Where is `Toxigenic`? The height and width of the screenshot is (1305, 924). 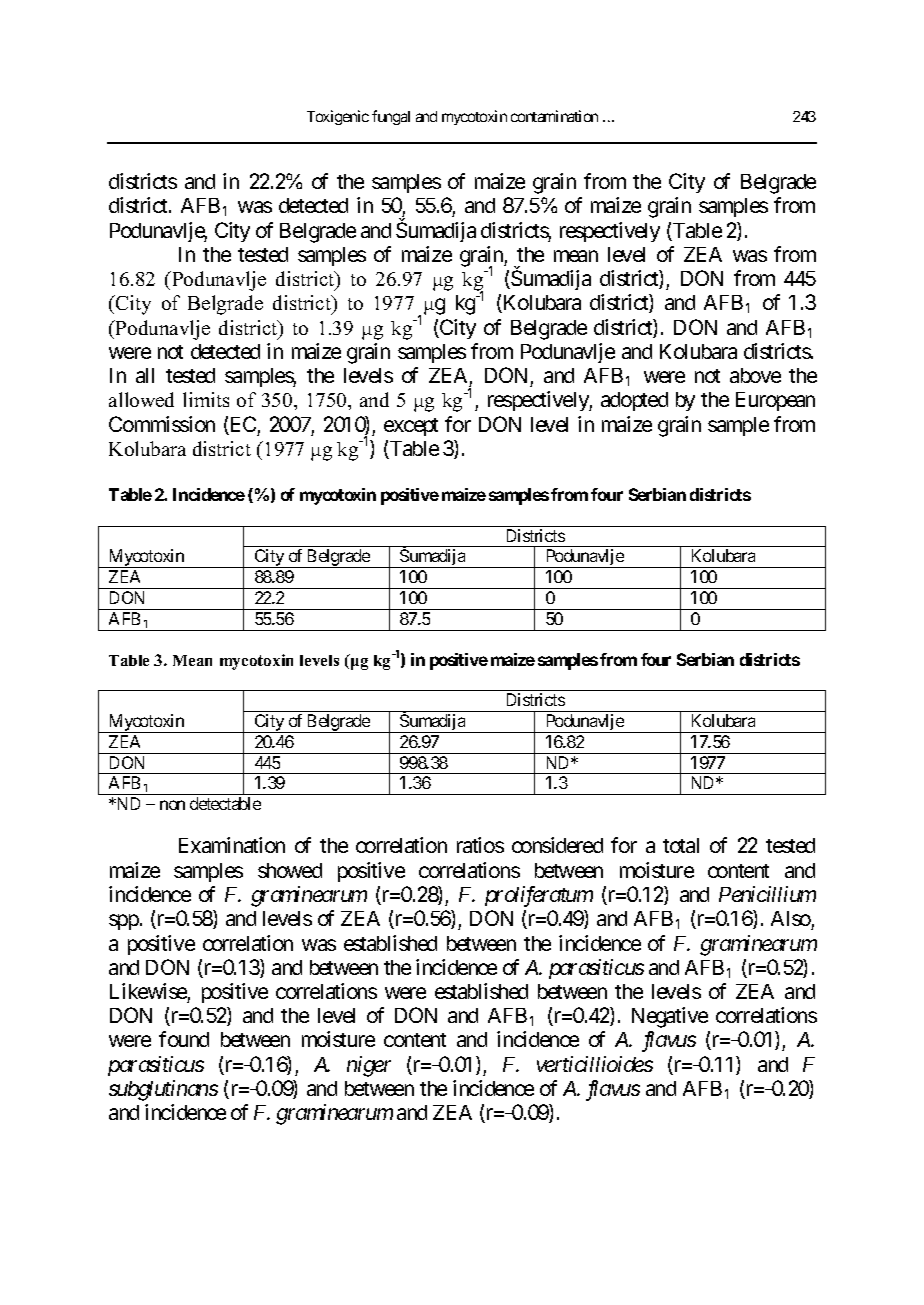
Toxigenic is located at coordinates (338, 117).
